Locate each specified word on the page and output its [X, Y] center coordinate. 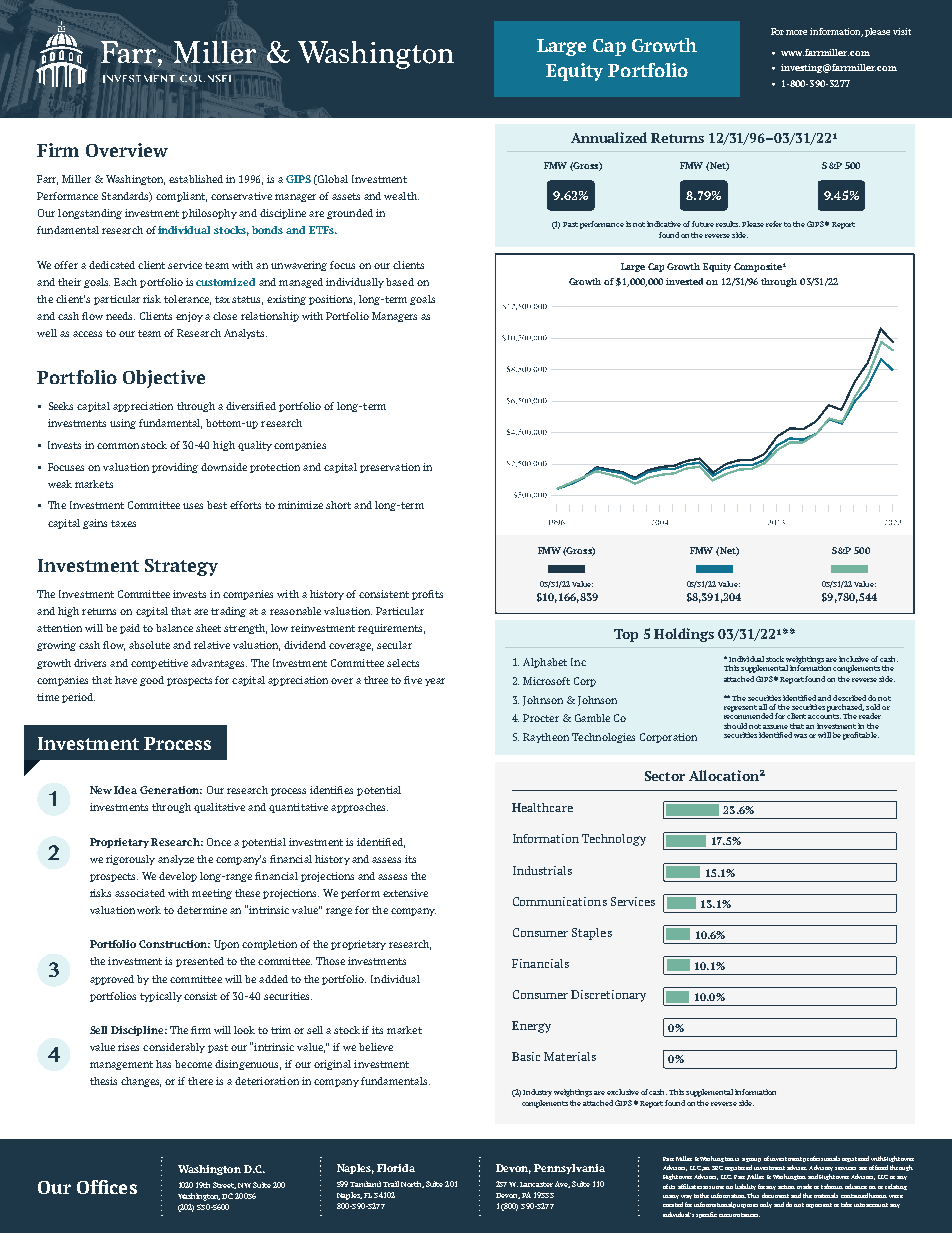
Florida [396, 1168]
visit [902, 31]
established [196, 179]
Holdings [684, 635]
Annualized [609, 137]
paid [130, 629]
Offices [107, 1187]
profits [427, 595]
